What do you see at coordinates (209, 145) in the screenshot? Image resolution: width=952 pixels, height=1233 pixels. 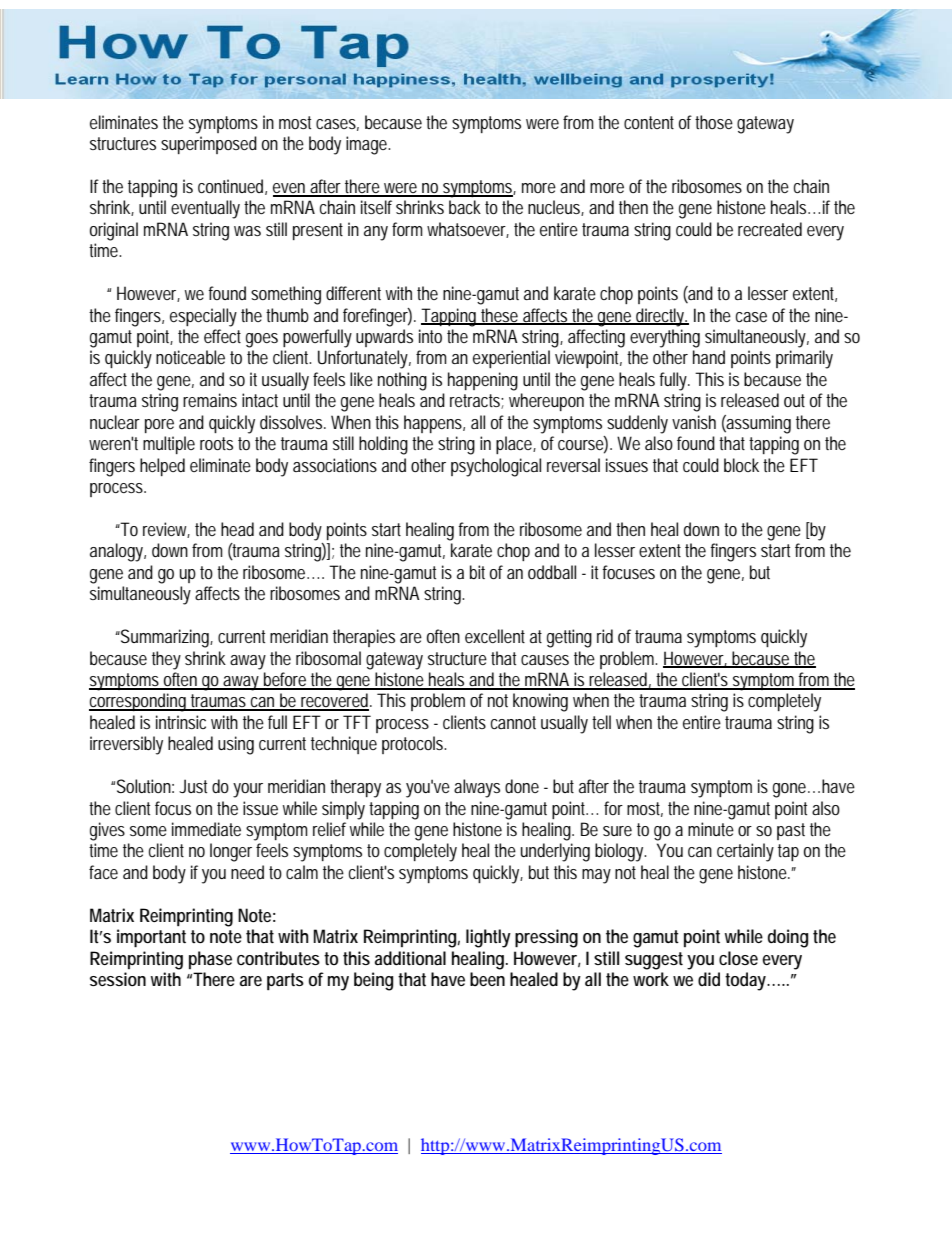 I see `superimposed` at bounding box center [209, 145].
